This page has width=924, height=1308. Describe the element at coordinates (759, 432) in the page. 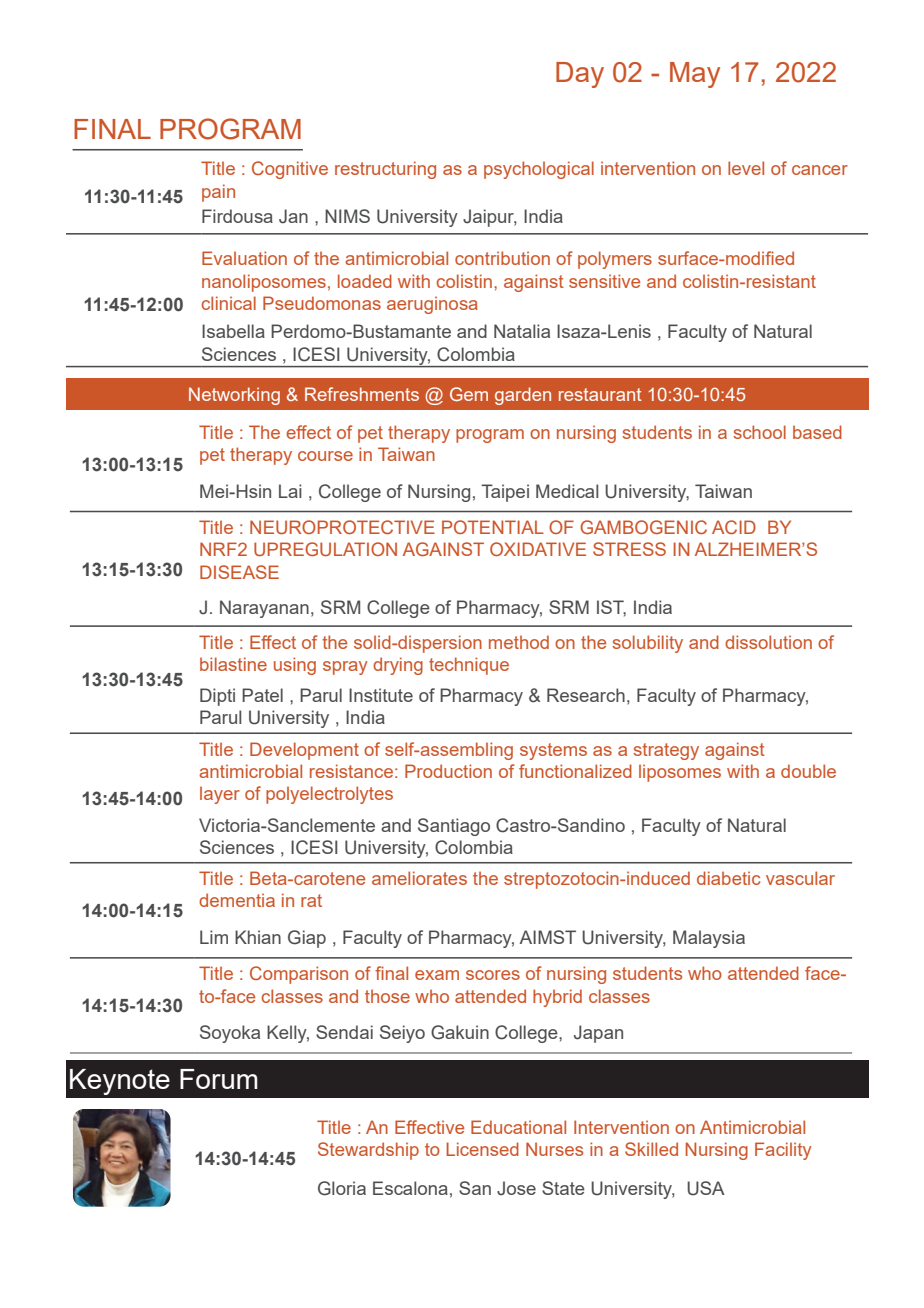

I see `school` at that location.
